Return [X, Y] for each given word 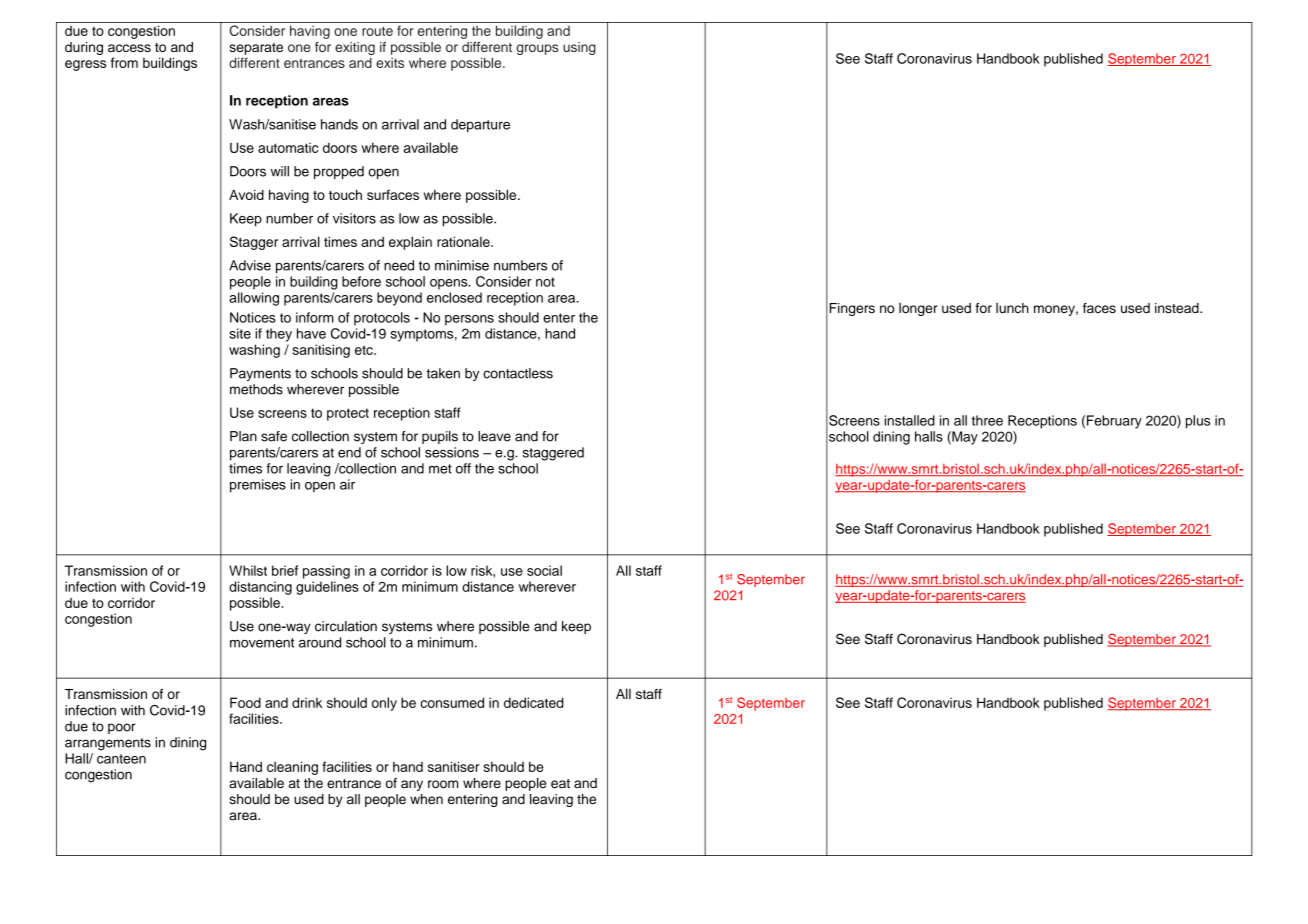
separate [256, 49]
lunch [1012, 308]
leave [494, 436]
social [544, 570]
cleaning [292, 768]
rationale [464, 241]
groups [537, 49]
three [987, 420]
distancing [260, 588]
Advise [250, 265]
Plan [243, 436]
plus [1198, 422]
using [579, 48]
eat [560, 784]
